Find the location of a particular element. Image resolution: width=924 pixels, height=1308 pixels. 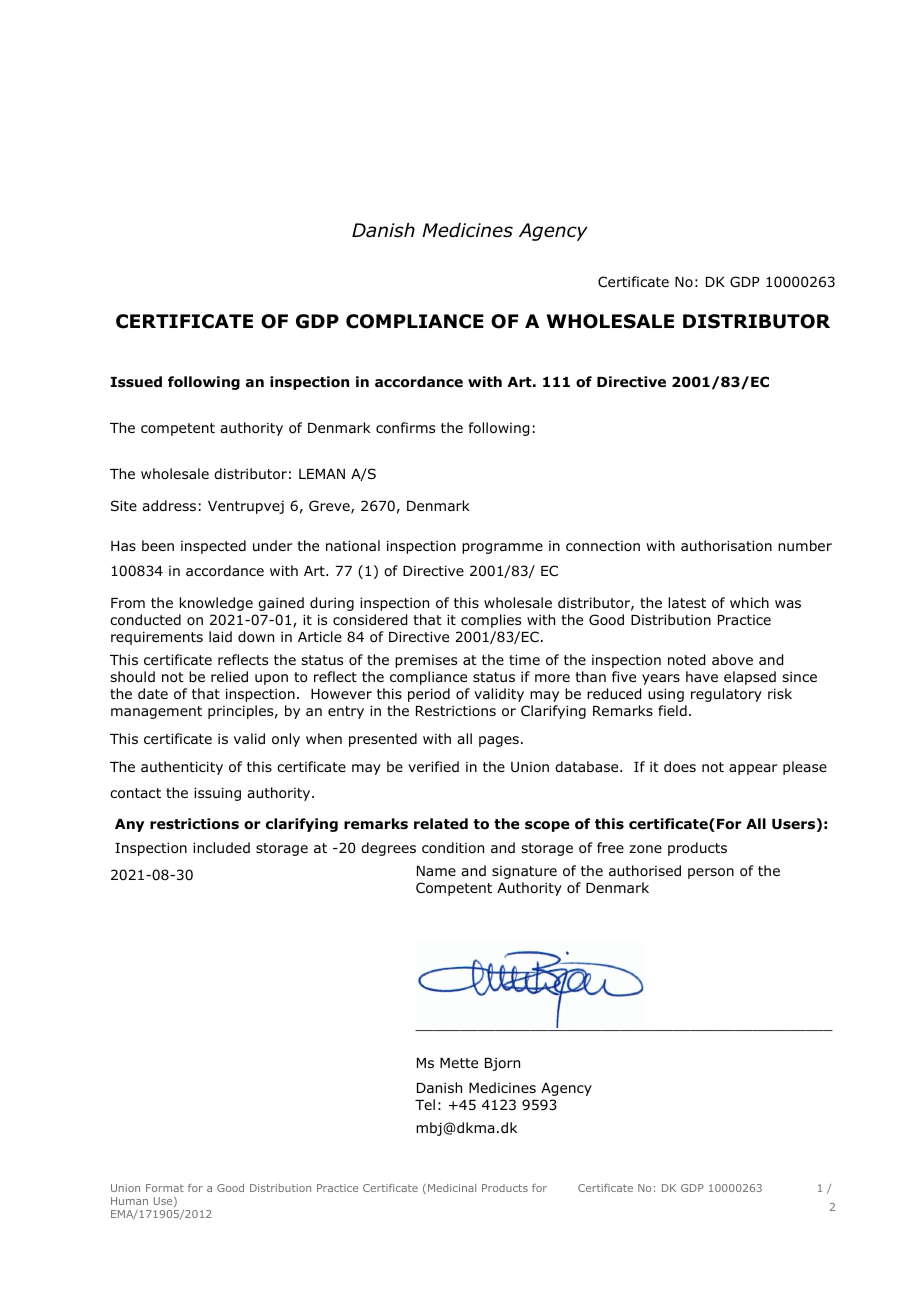

Issued is located at coordinates (136, 382).
